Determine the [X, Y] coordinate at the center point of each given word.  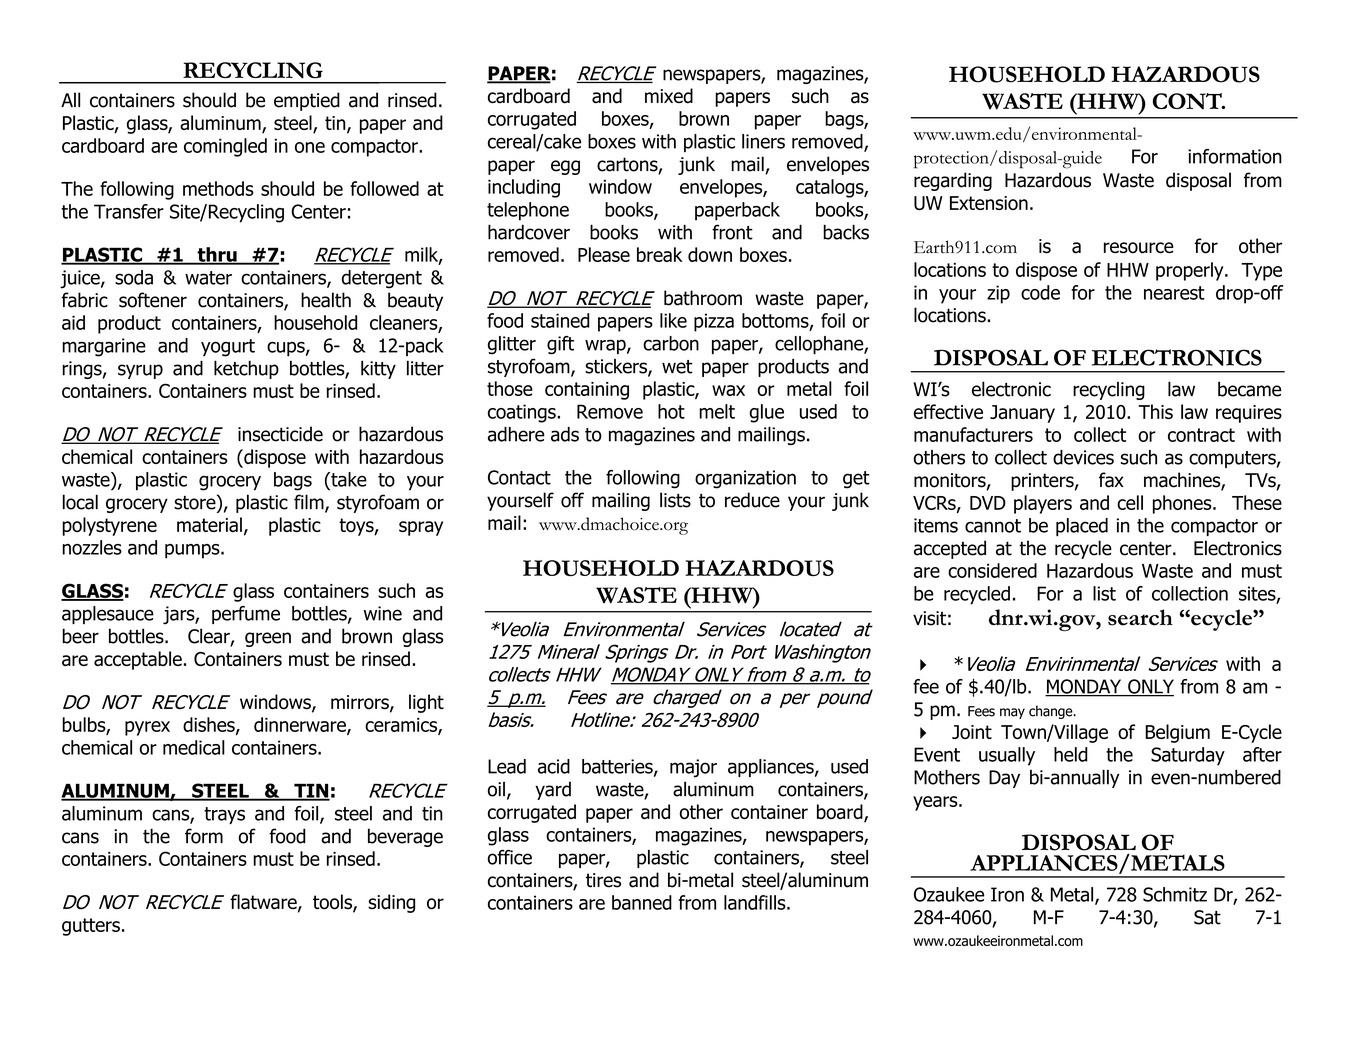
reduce [752, 500]
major [693, 768]
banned [642, 902]
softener [153, 300]
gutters [91, 927]
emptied [307, 101]
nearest [1174, 293]
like [673, 320]
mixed [669, 96]
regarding [953, 181]
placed [1082, 527]
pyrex [147, 728]
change [1052, 712]
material [209, 524]
